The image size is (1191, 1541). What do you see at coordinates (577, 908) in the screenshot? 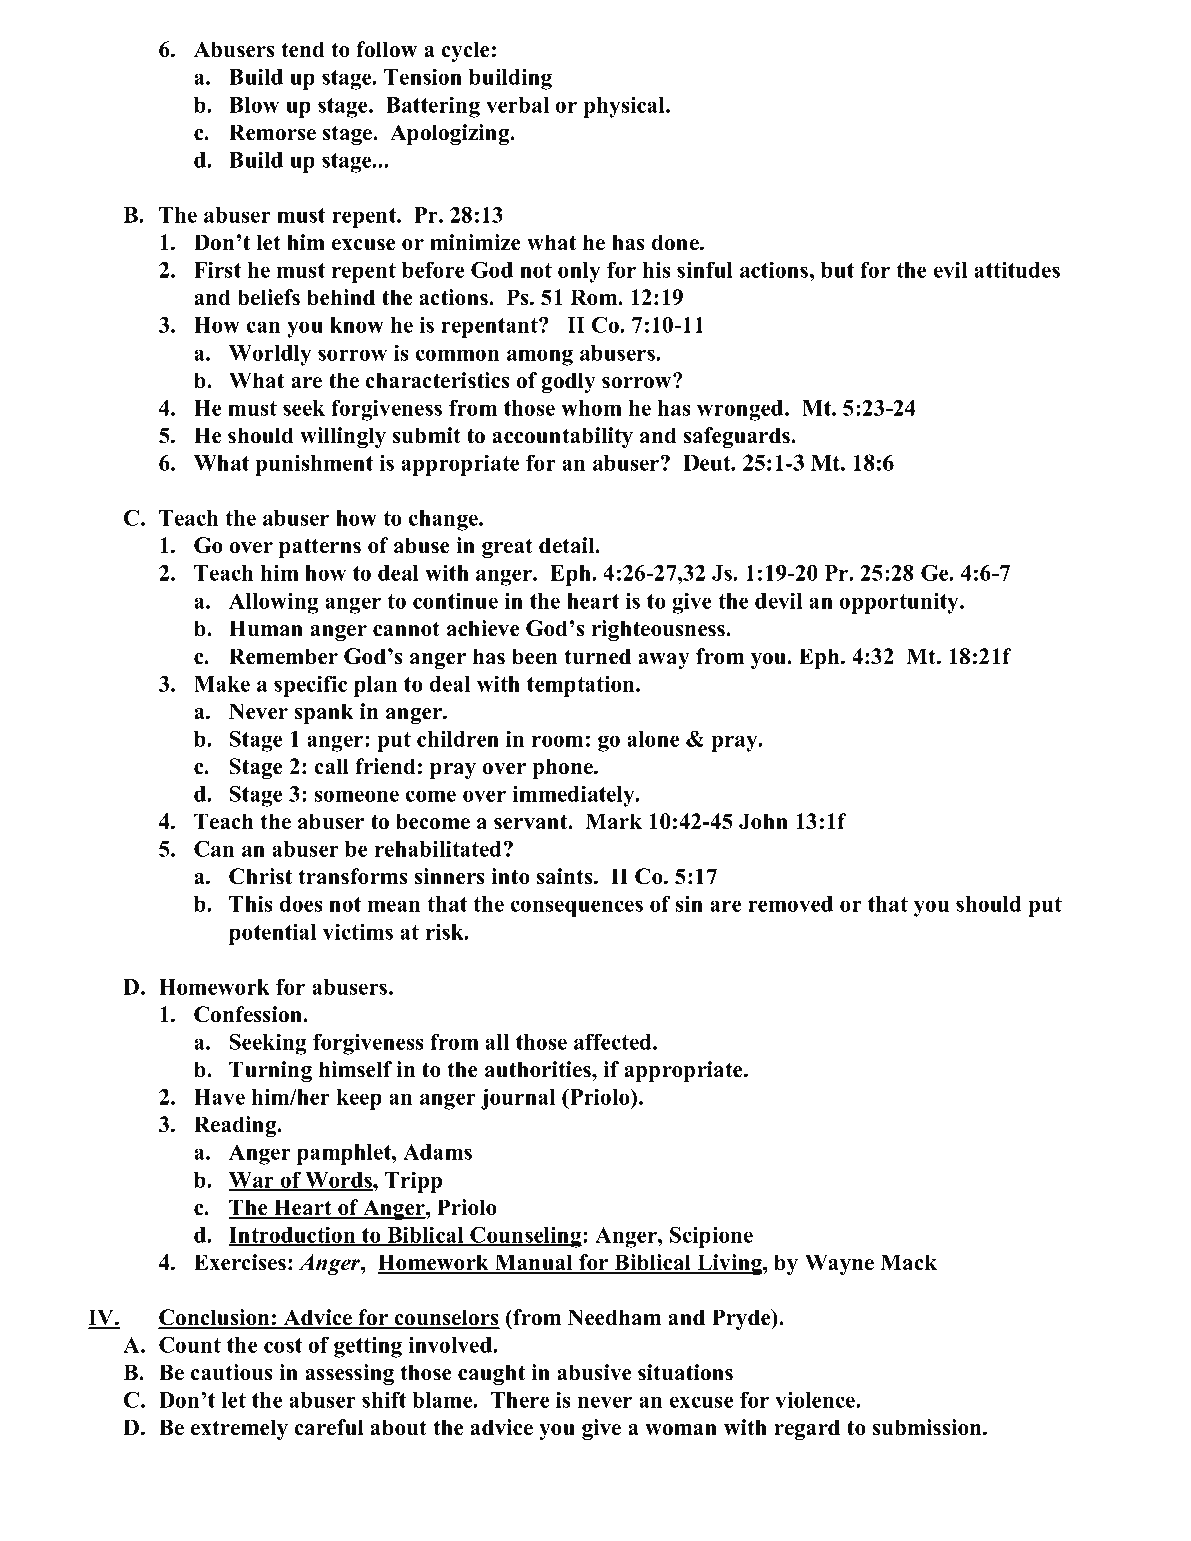
I see `consequences` at bounding box center [577, 908].
